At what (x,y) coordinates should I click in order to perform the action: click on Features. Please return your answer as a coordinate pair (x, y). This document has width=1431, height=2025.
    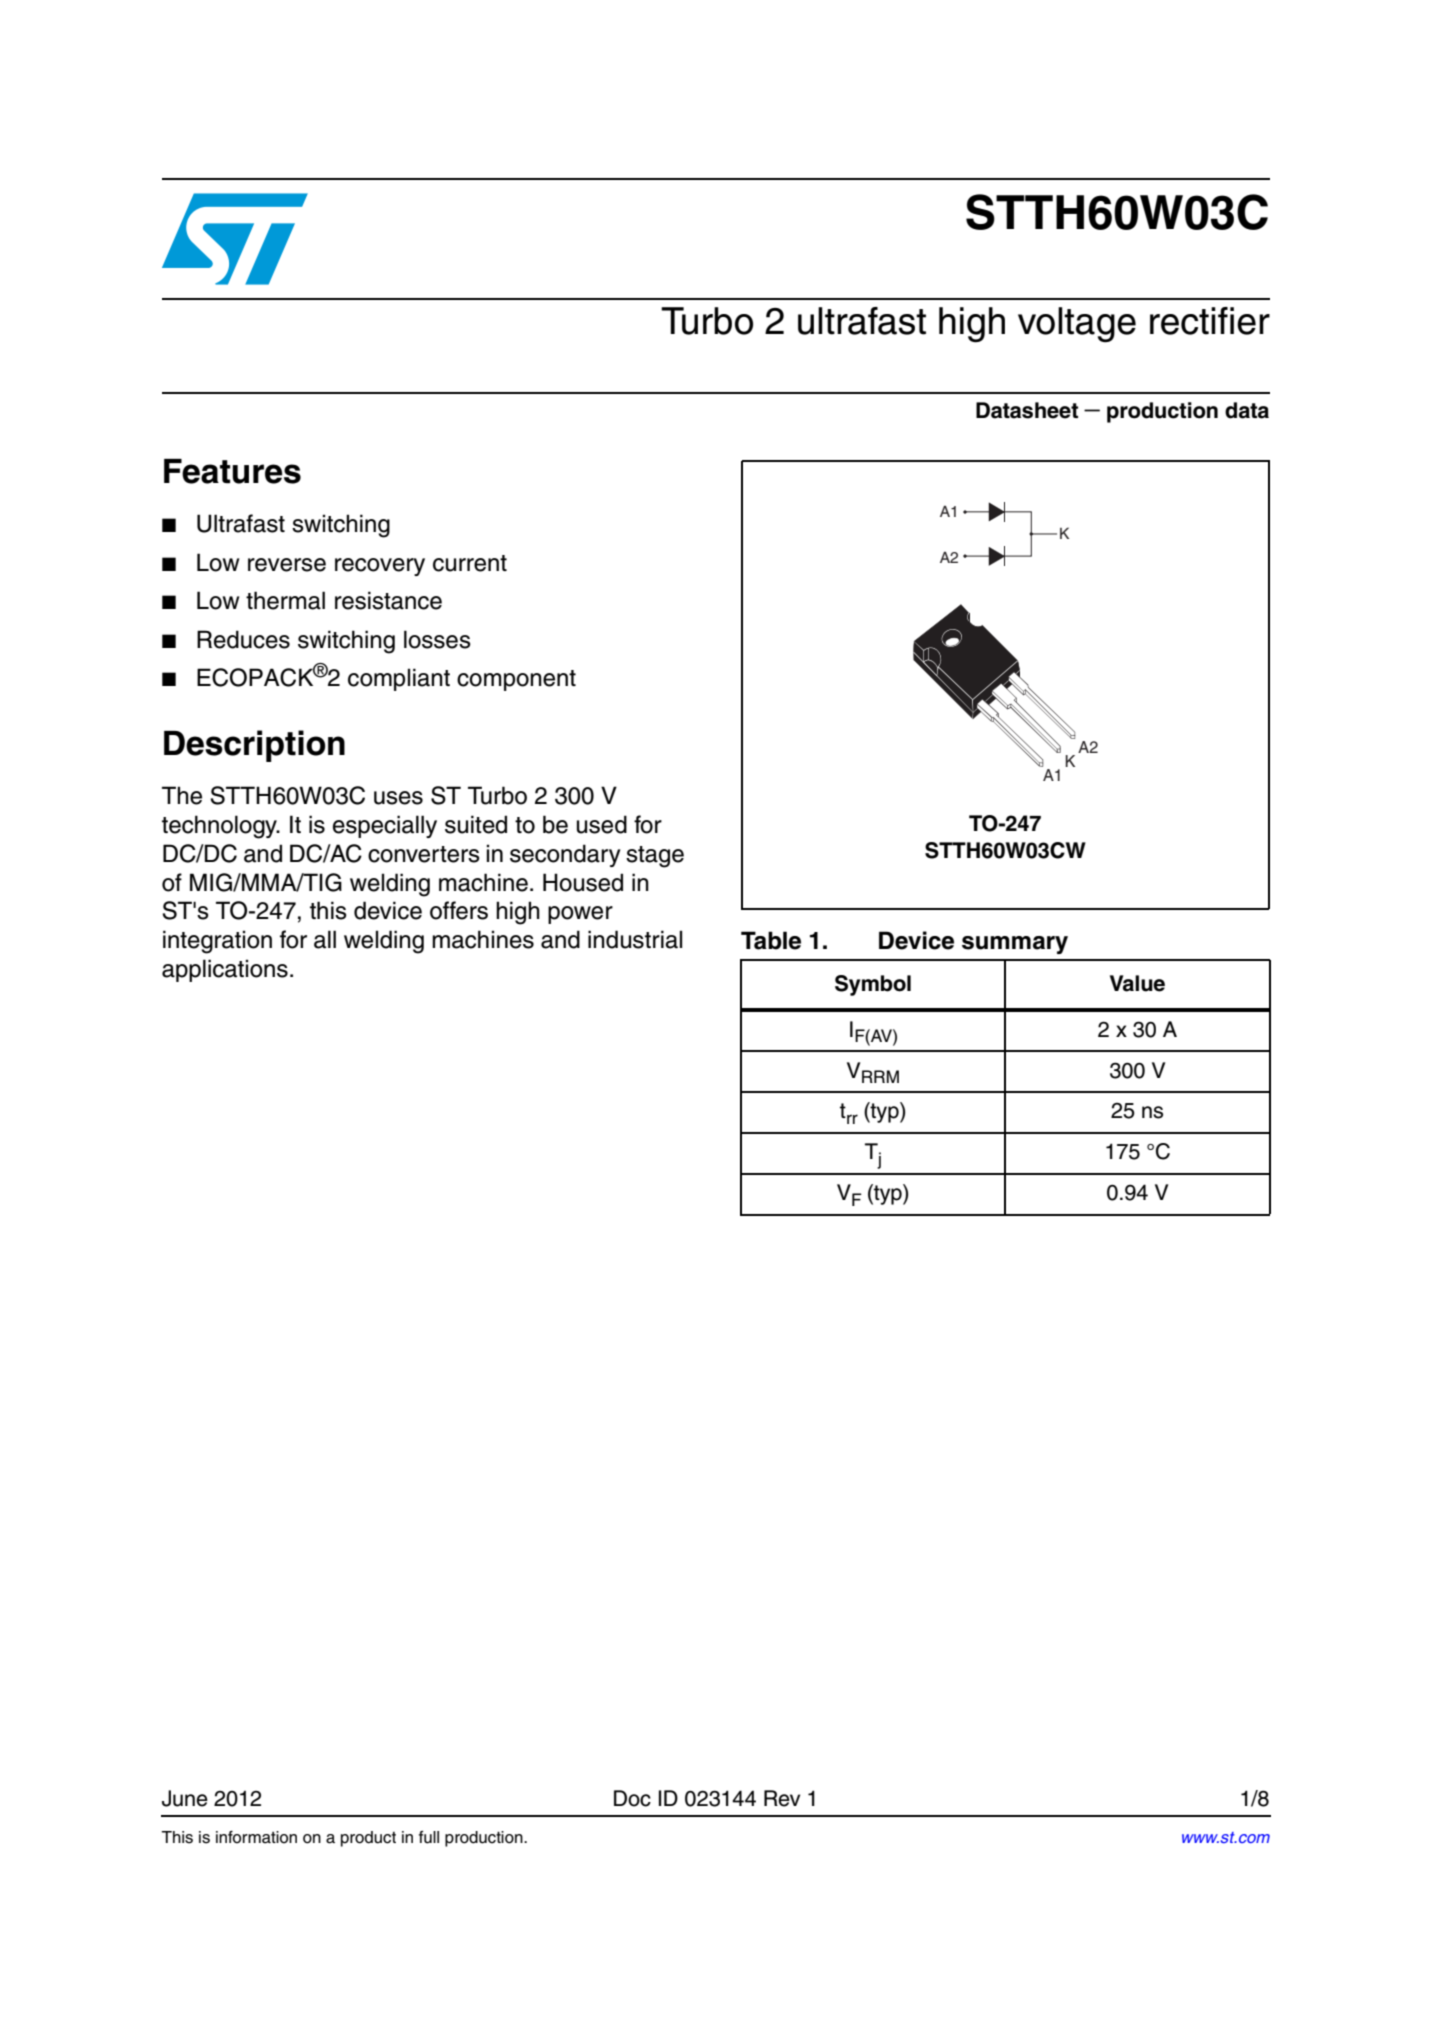
    Looking at the image, I should click on (232, 471).
